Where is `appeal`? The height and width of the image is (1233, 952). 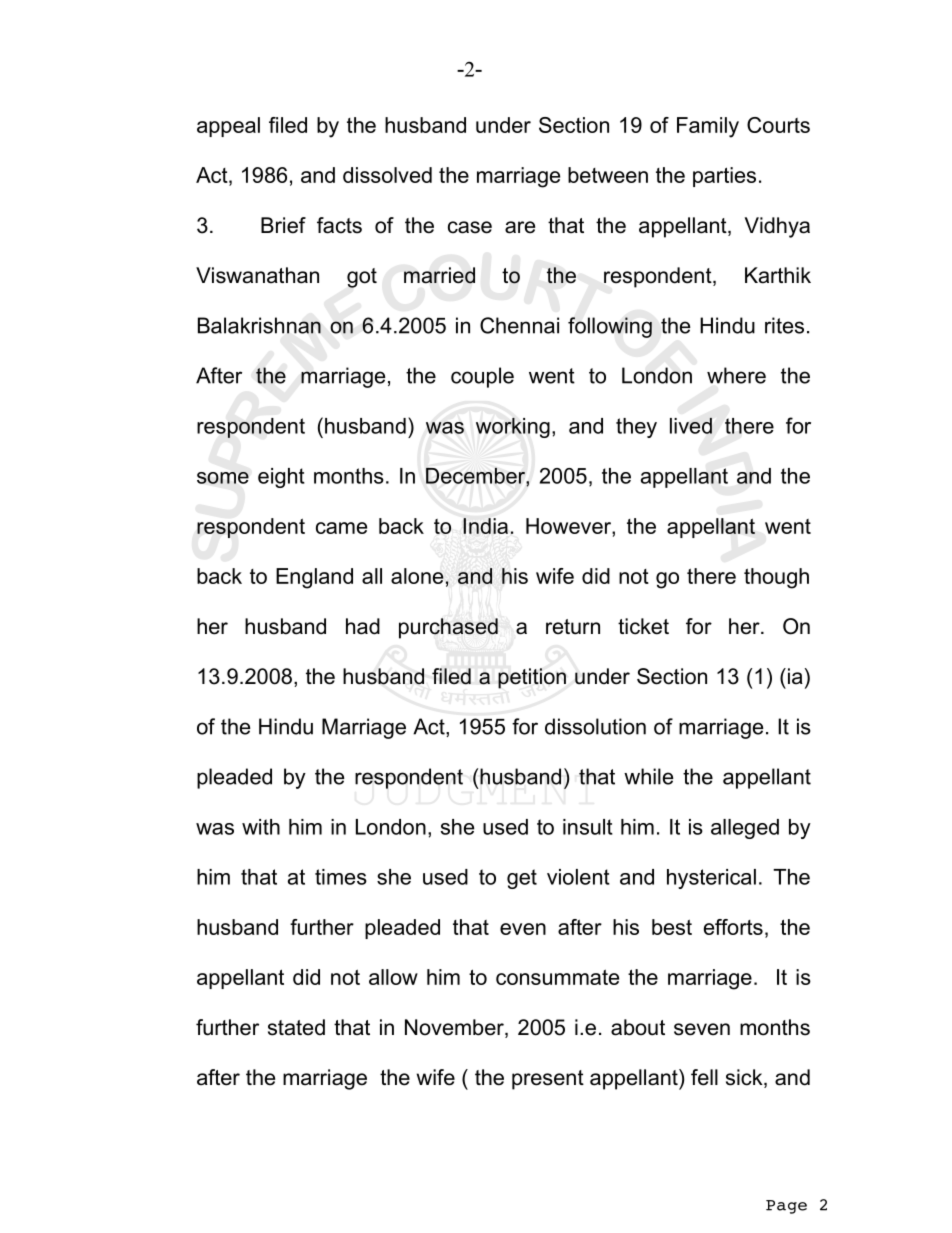 appeal is located at coordinates (228, 127).
